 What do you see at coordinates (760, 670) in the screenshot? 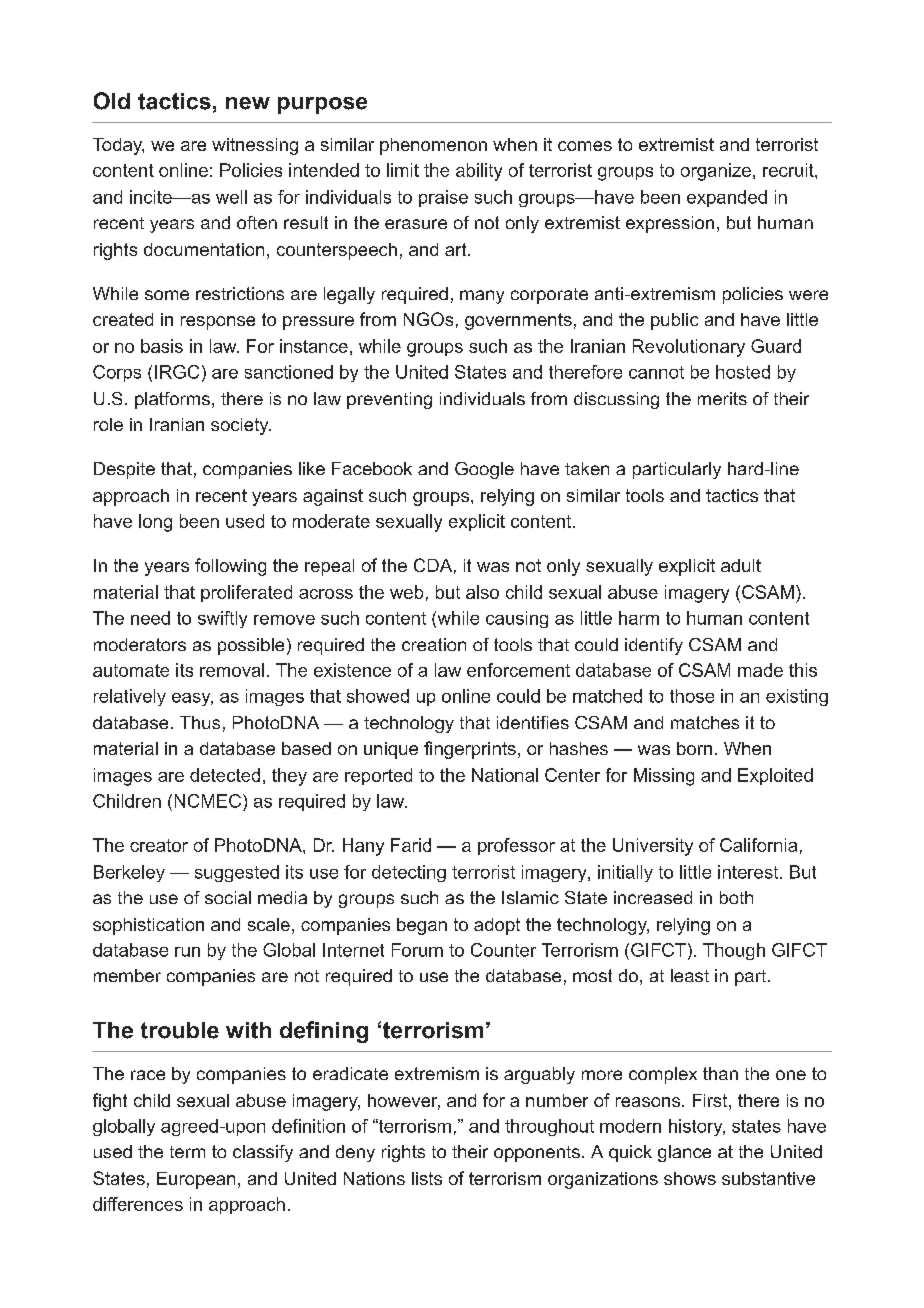
I see `made` at bounding box center [760, 670].
